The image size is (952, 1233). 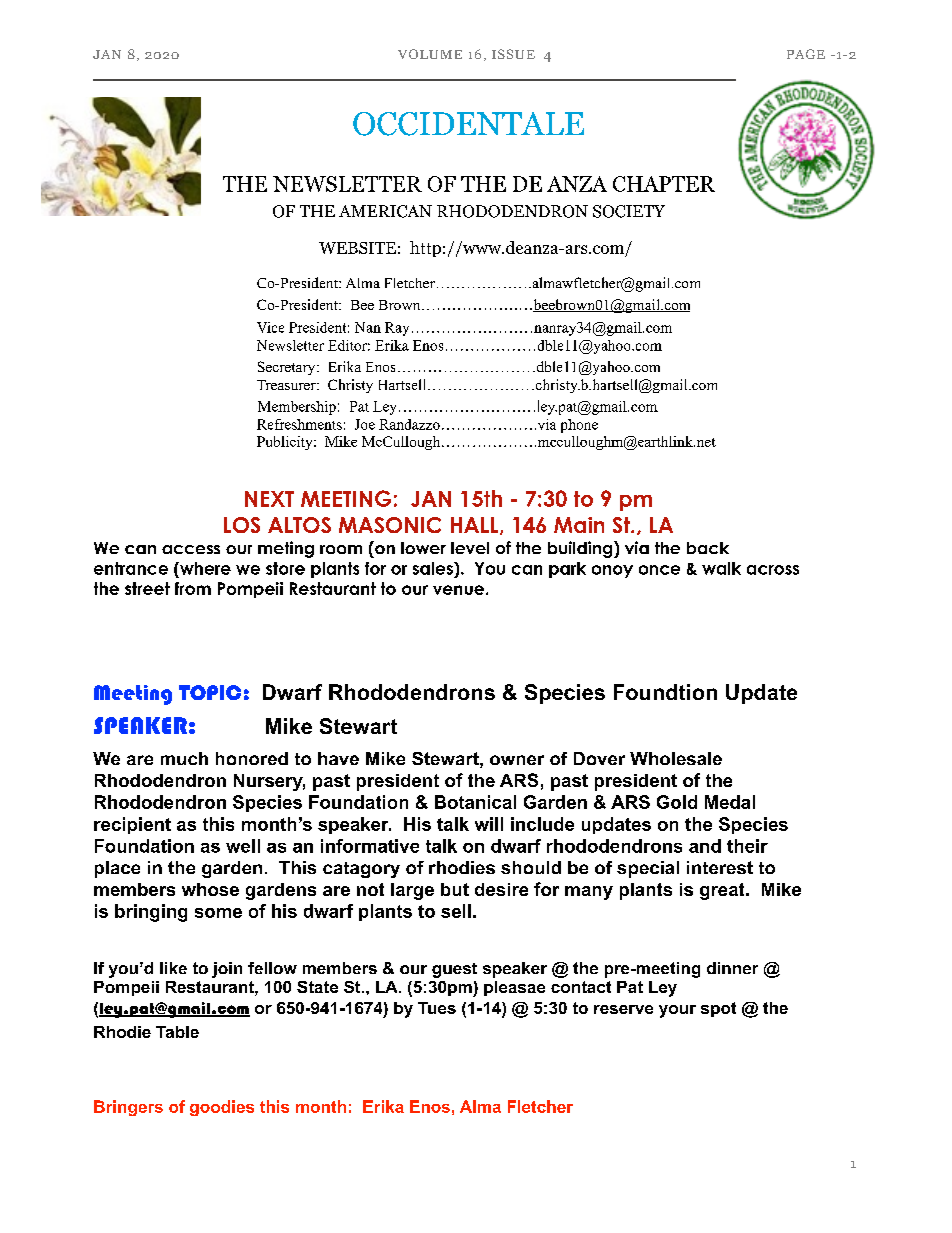 What do you see at coordinates (721, 568) in the screenshot?
I see `walk` at bounding box center [721, 568].
